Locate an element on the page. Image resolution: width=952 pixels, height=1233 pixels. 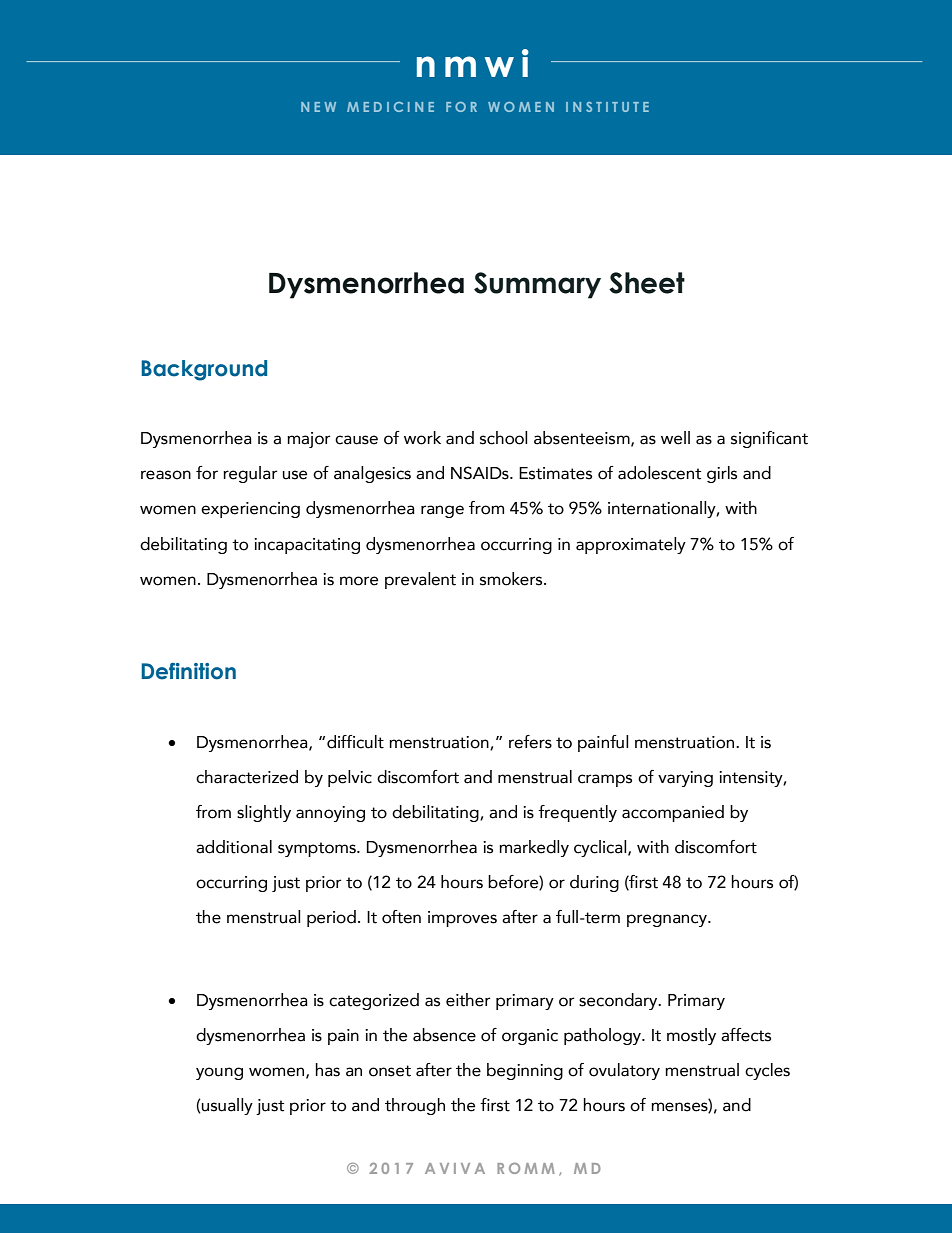
Background is located at coordinates (204, 370).
